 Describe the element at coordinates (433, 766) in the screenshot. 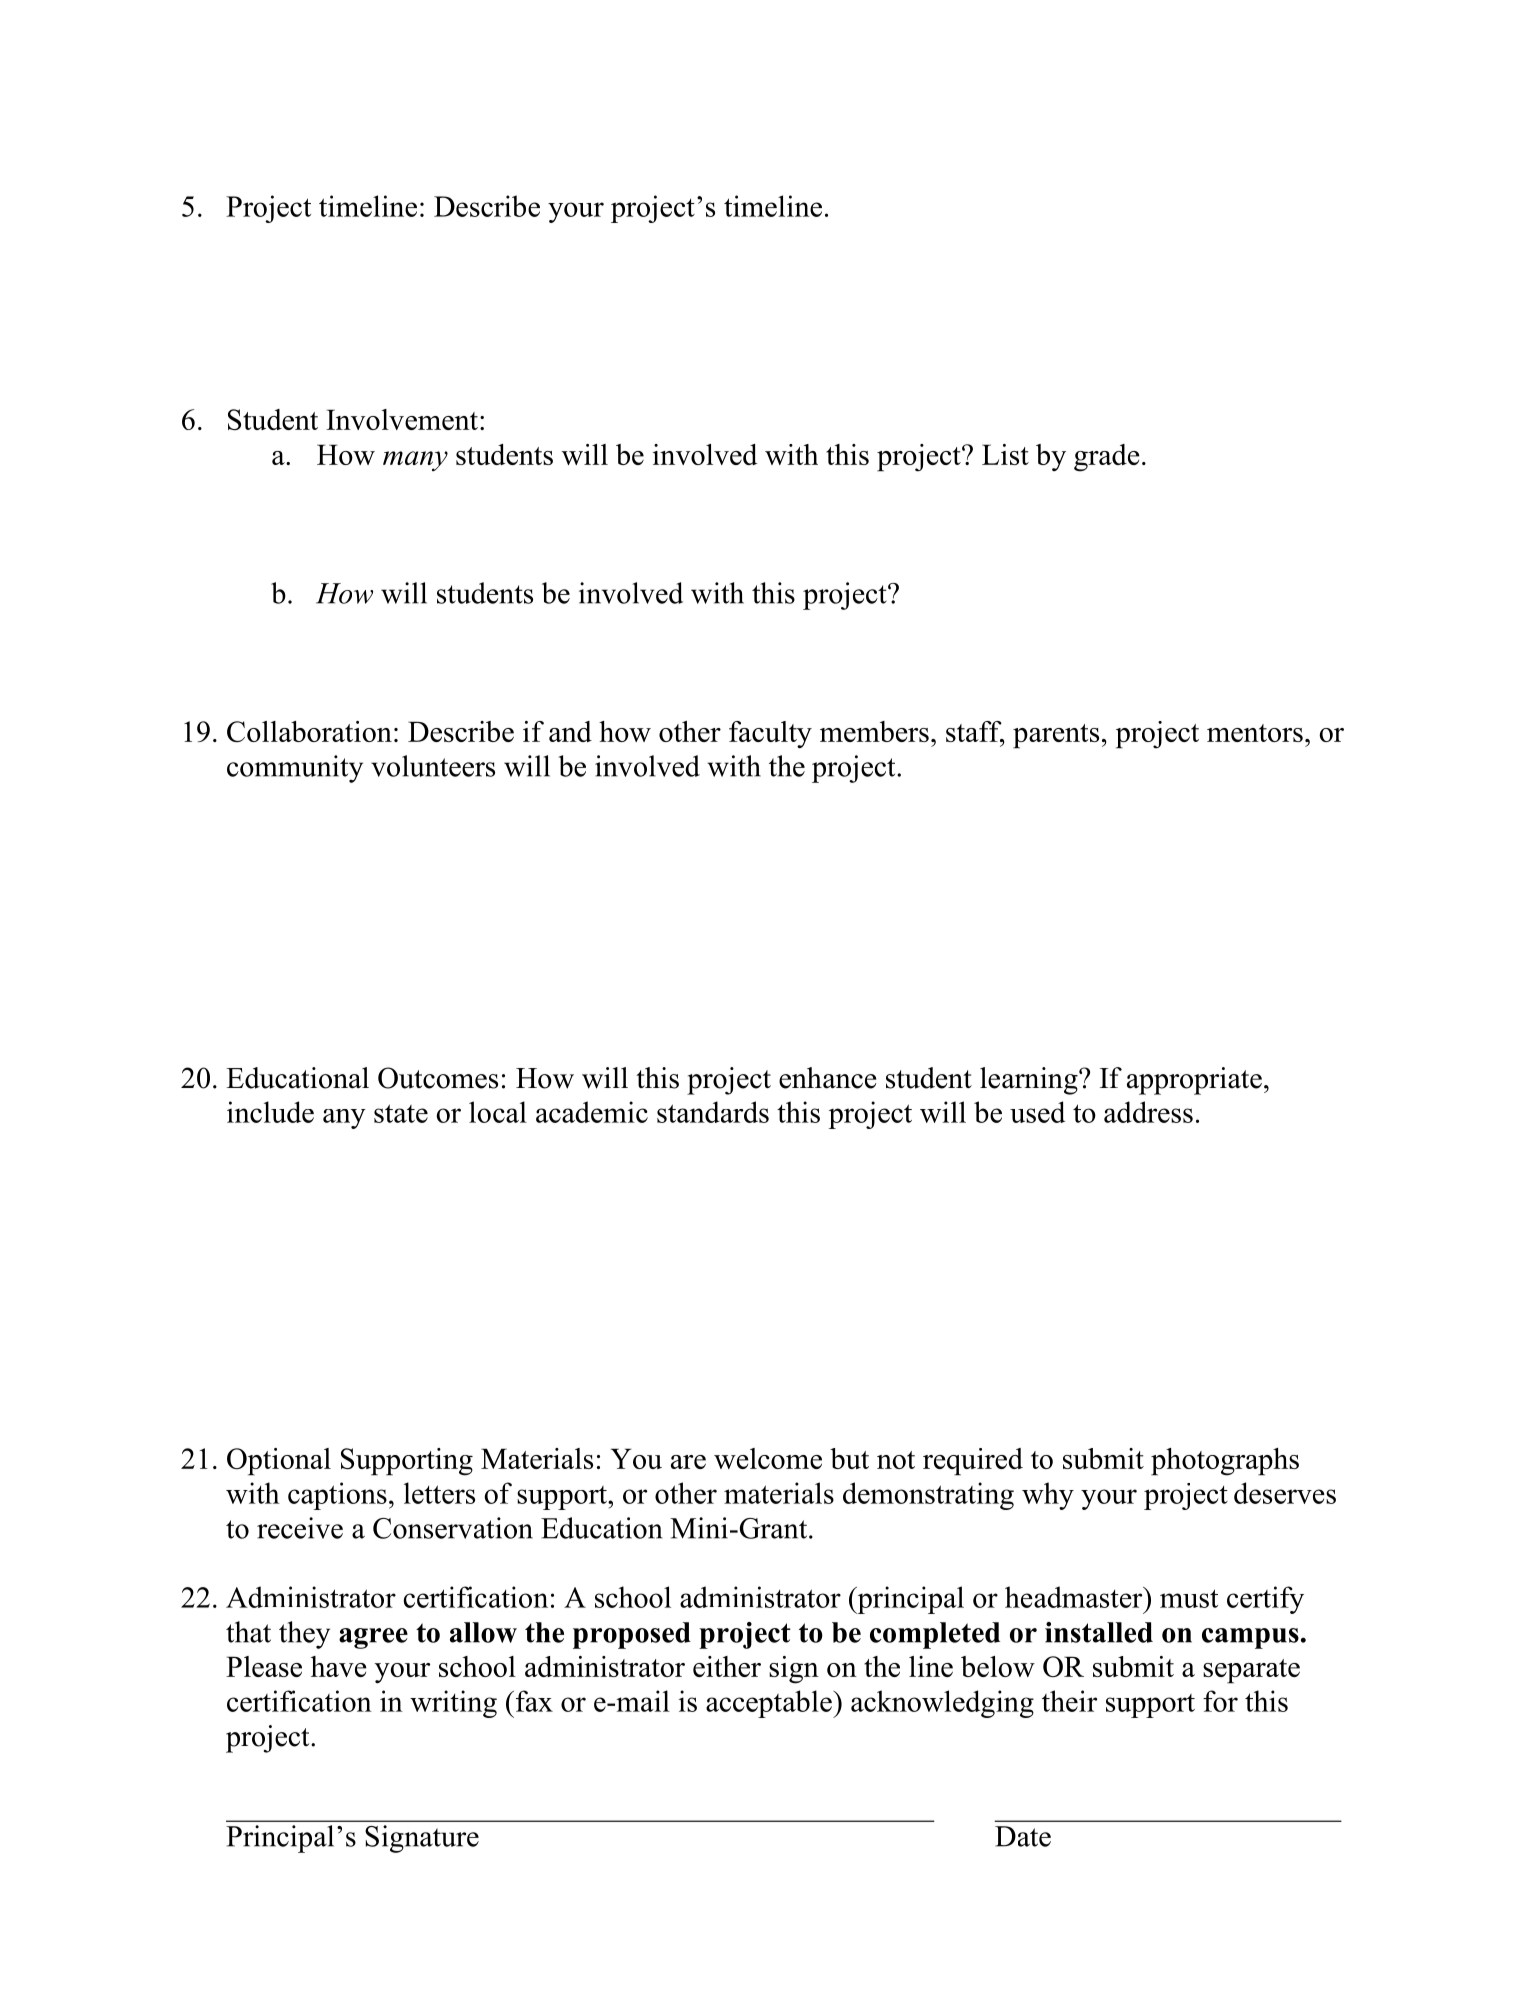

I see `volunteers` at that location.
